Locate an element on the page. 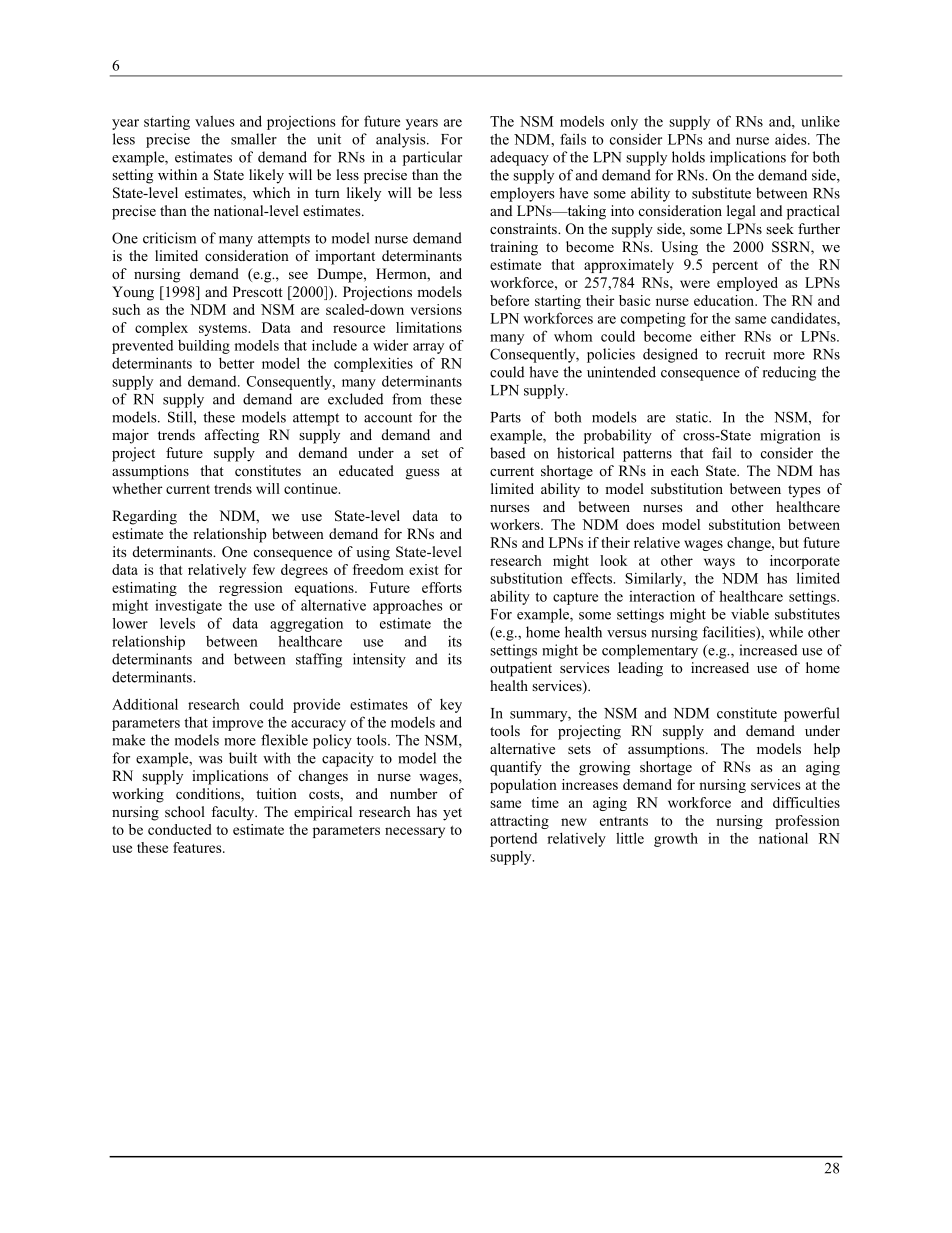 The width and height of the page is (952, 1233). powerful is located at coordinates (812, 714).
